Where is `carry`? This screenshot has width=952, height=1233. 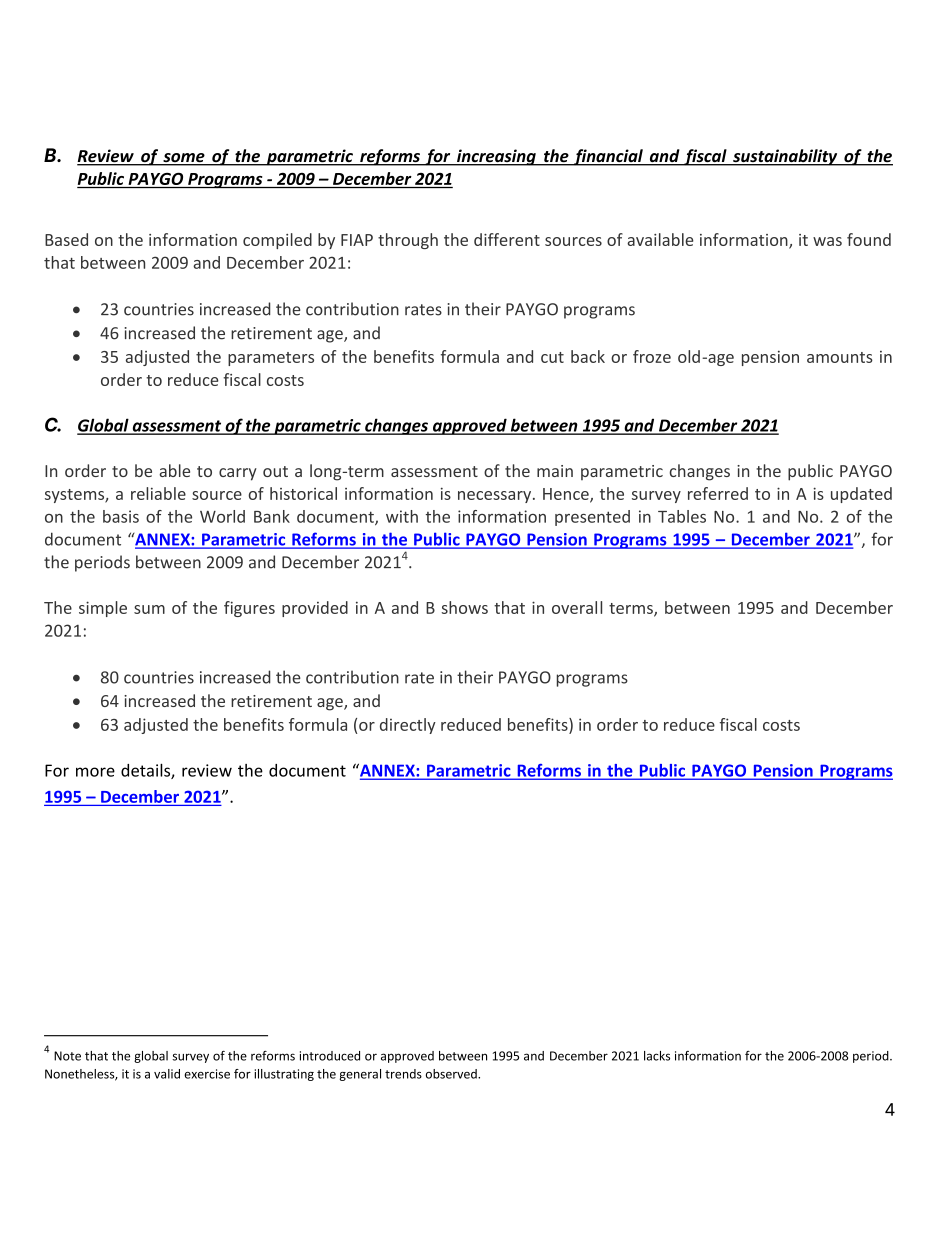
carry is located at coordinates (238, 474).
